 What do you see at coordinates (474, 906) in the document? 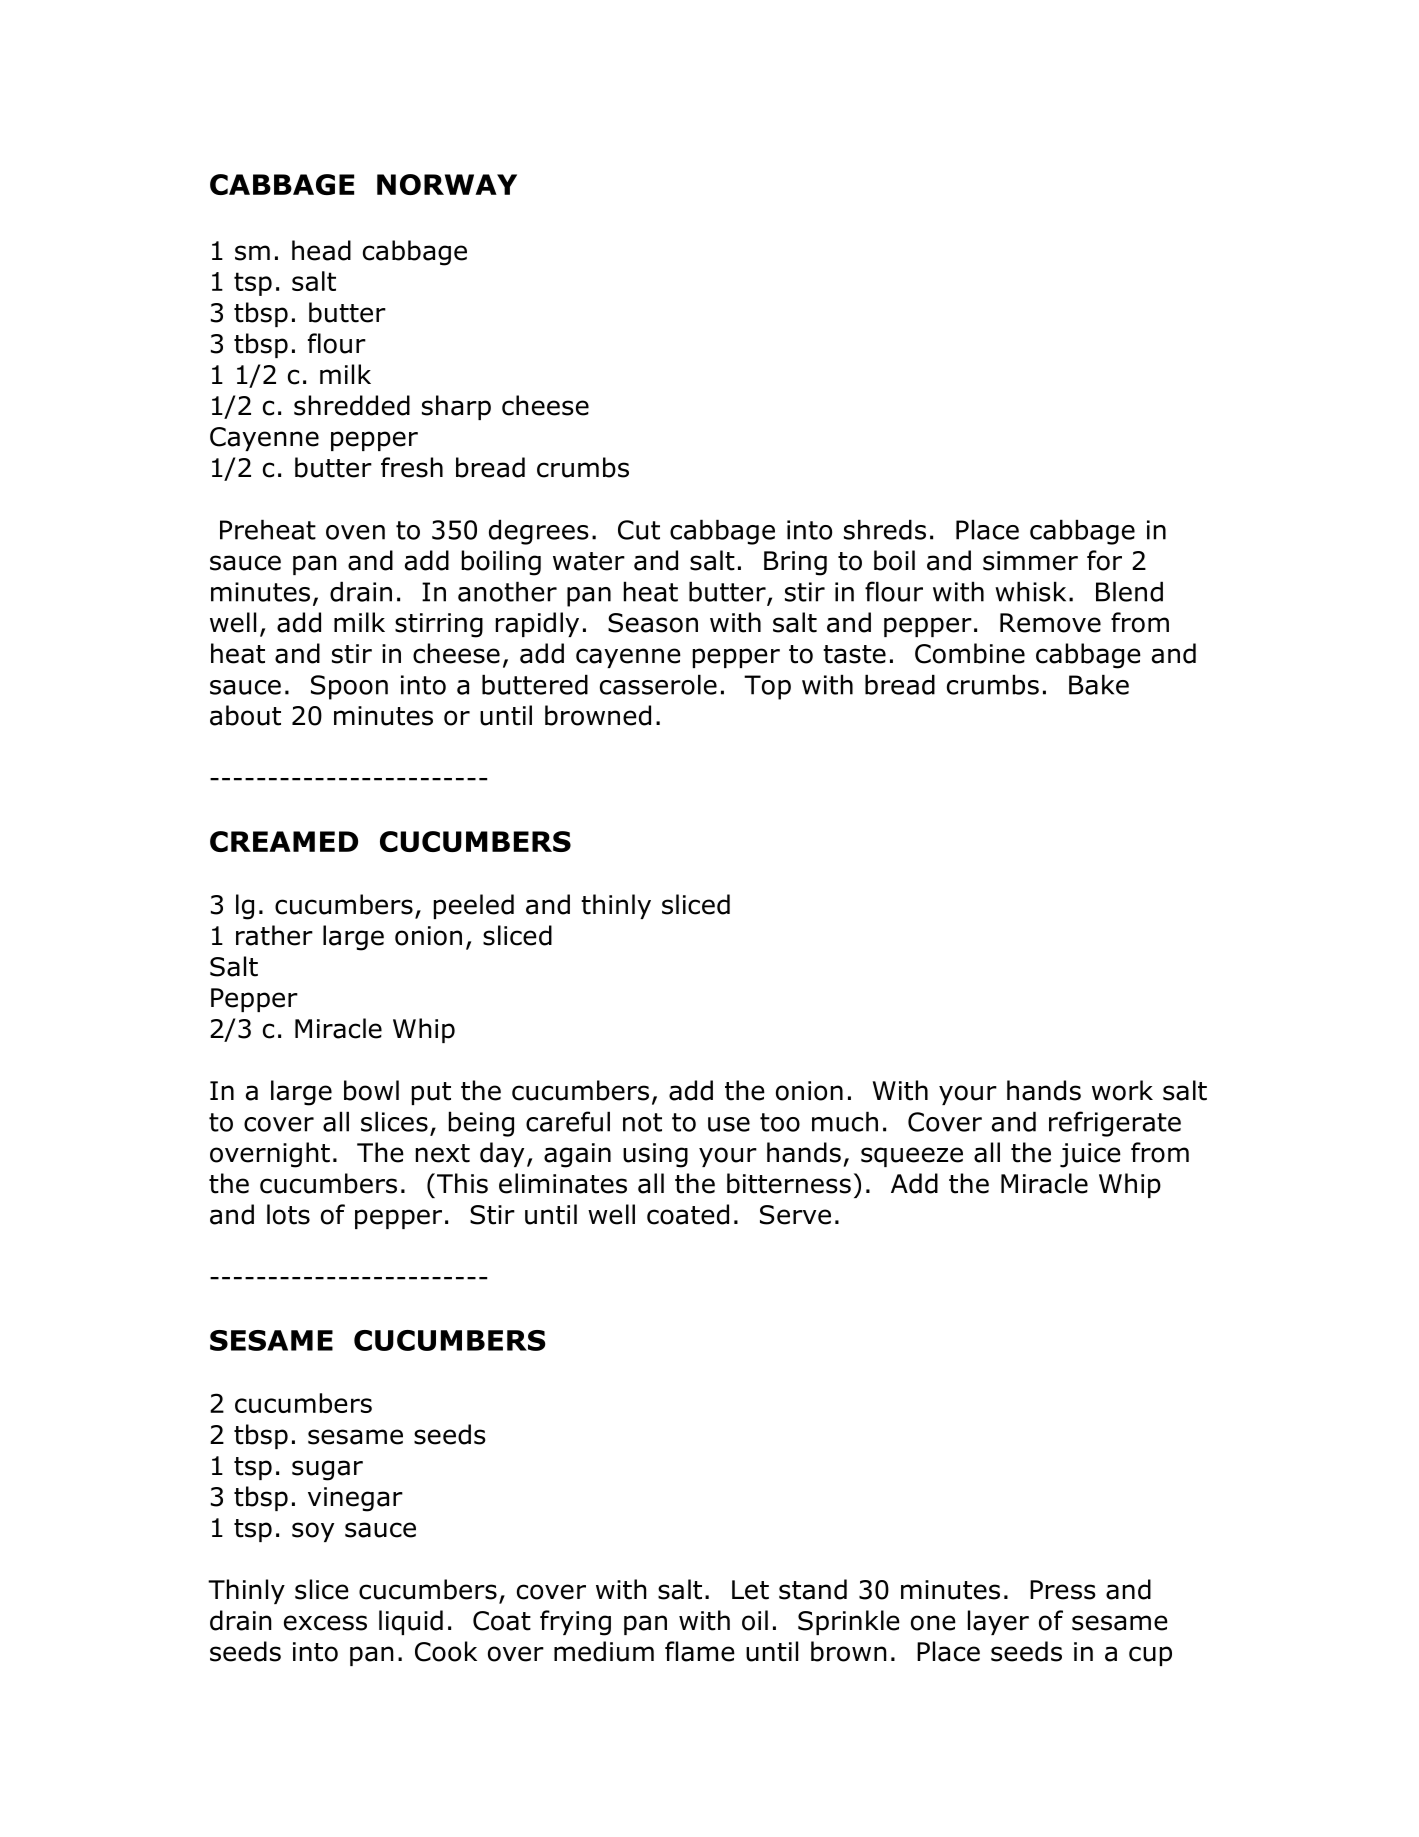
I see `peeled` at bounding box center [474, 906].
